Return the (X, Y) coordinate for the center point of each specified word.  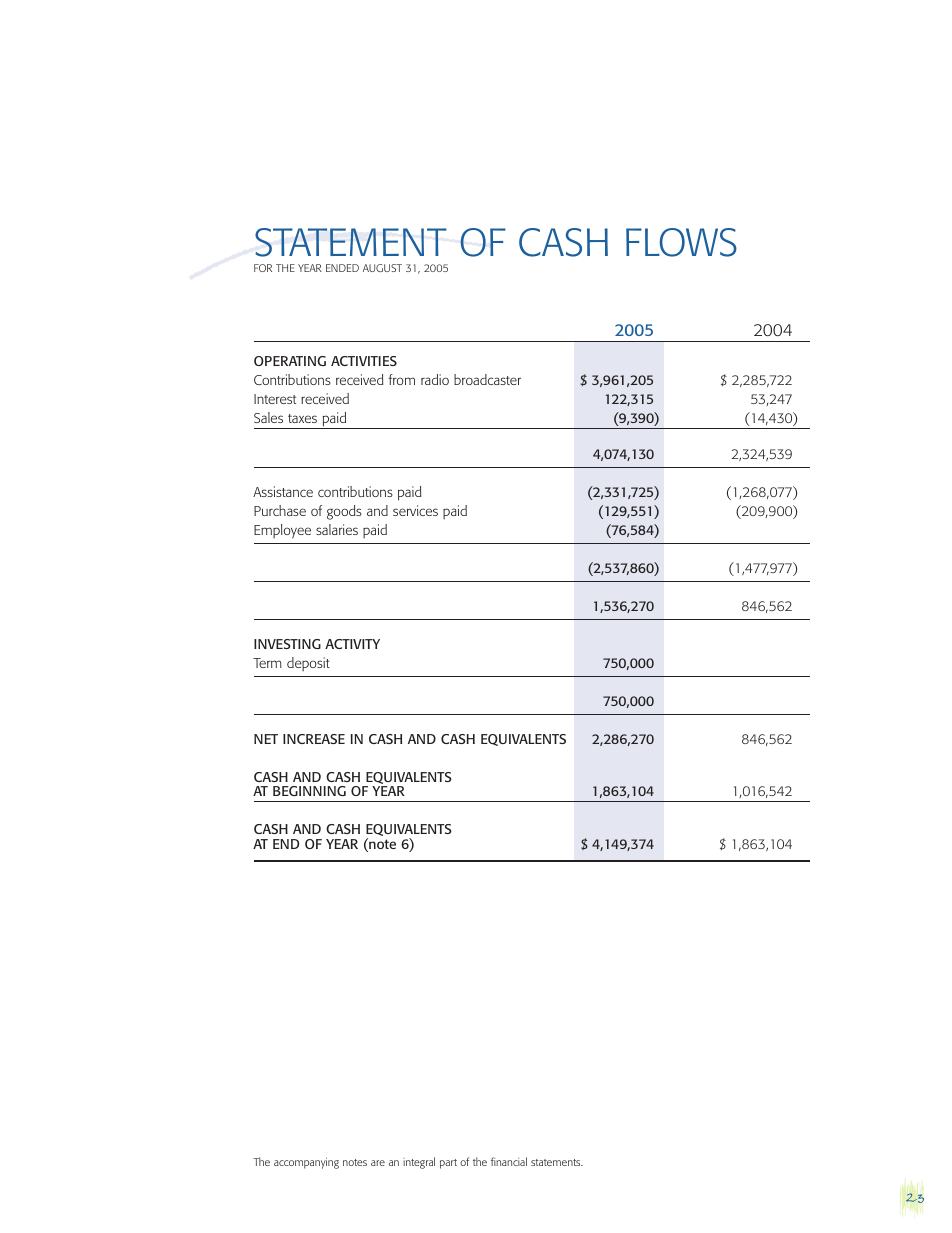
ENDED (342, 268)
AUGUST (382, 268)
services (415, 510)
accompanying (306, 1163)
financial (509, 1161)
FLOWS (681, 242)
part (448, 1164)
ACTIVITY (352, 644)
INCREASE (314, 739)
